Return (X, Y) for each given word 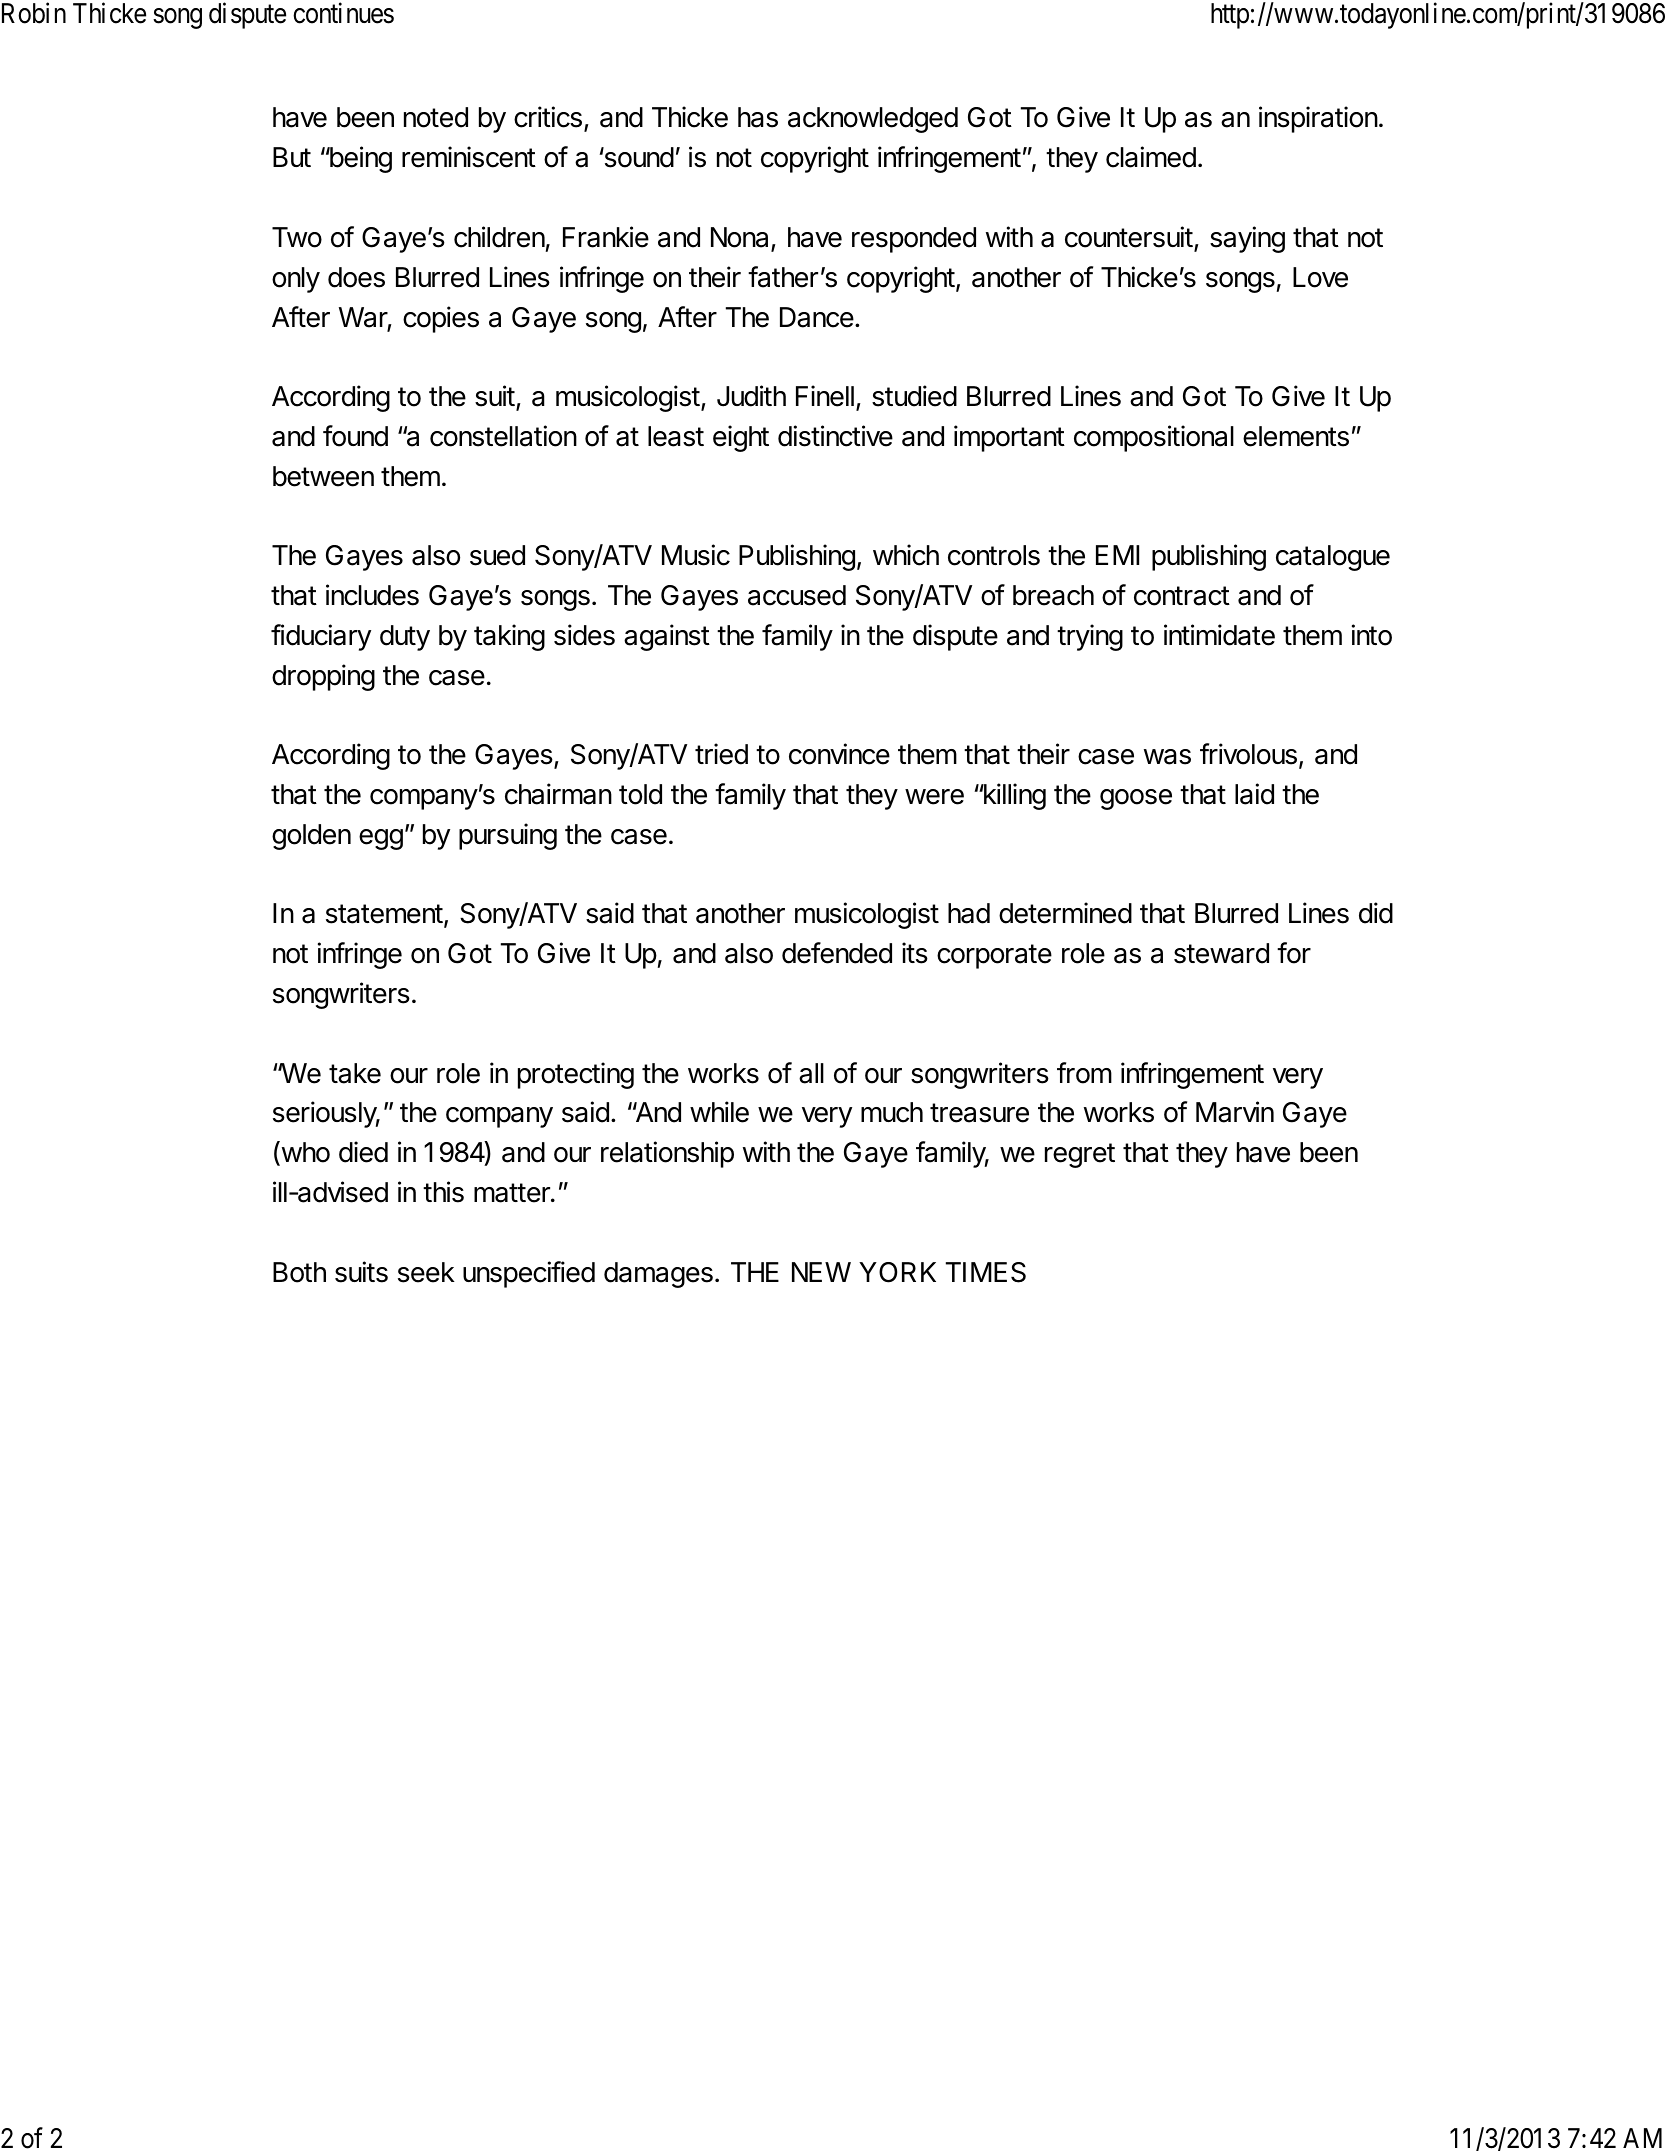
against (667, 637)
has (758, 117)
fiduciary (321, 637)
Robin (34, 13)
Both (299, 1272)
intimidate (1219, 635)
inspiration (1318, 119)
